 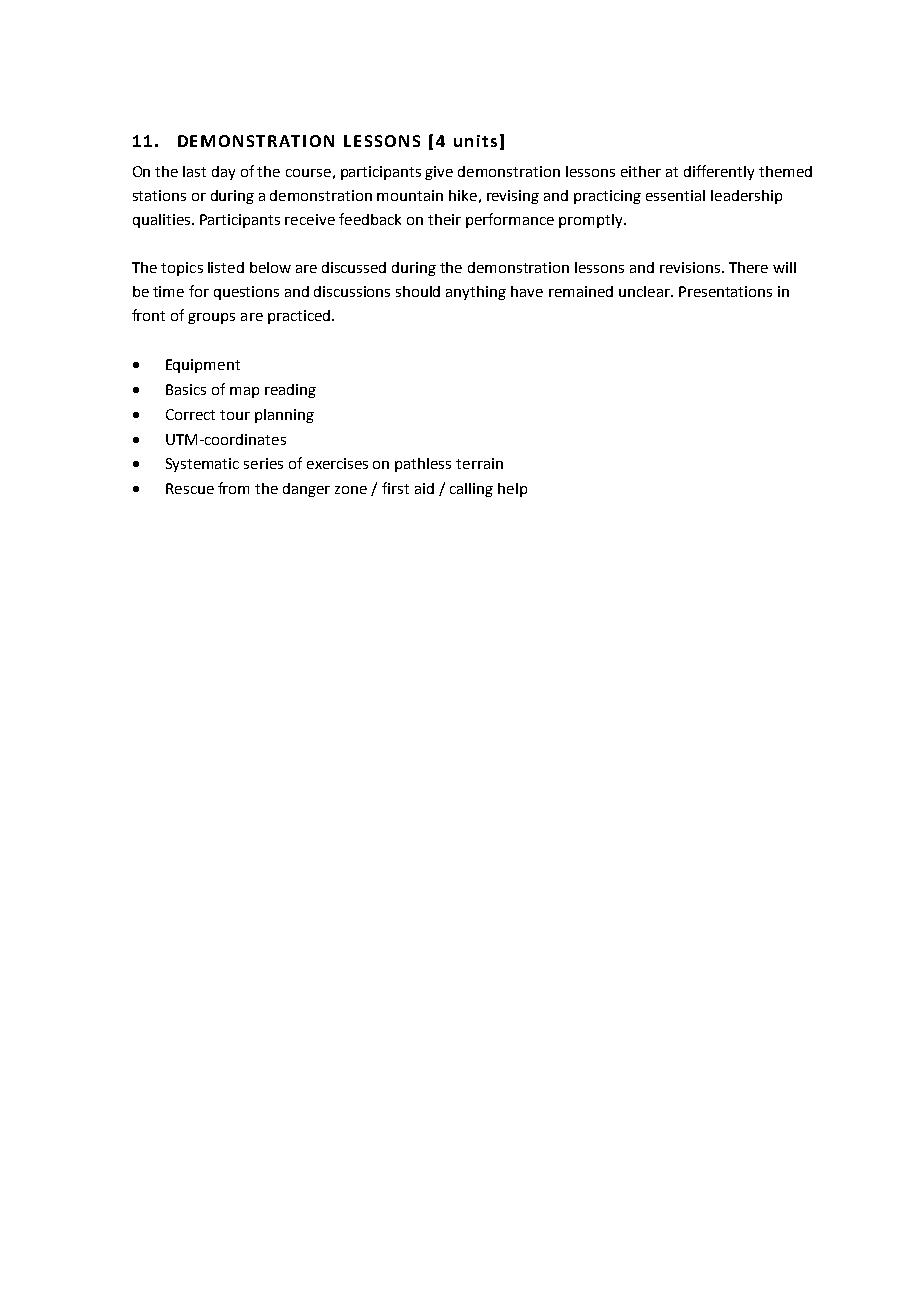 What do you see at coordinates (471, 490) in the page?
I see `calling` at bounding box center [471, 490].
